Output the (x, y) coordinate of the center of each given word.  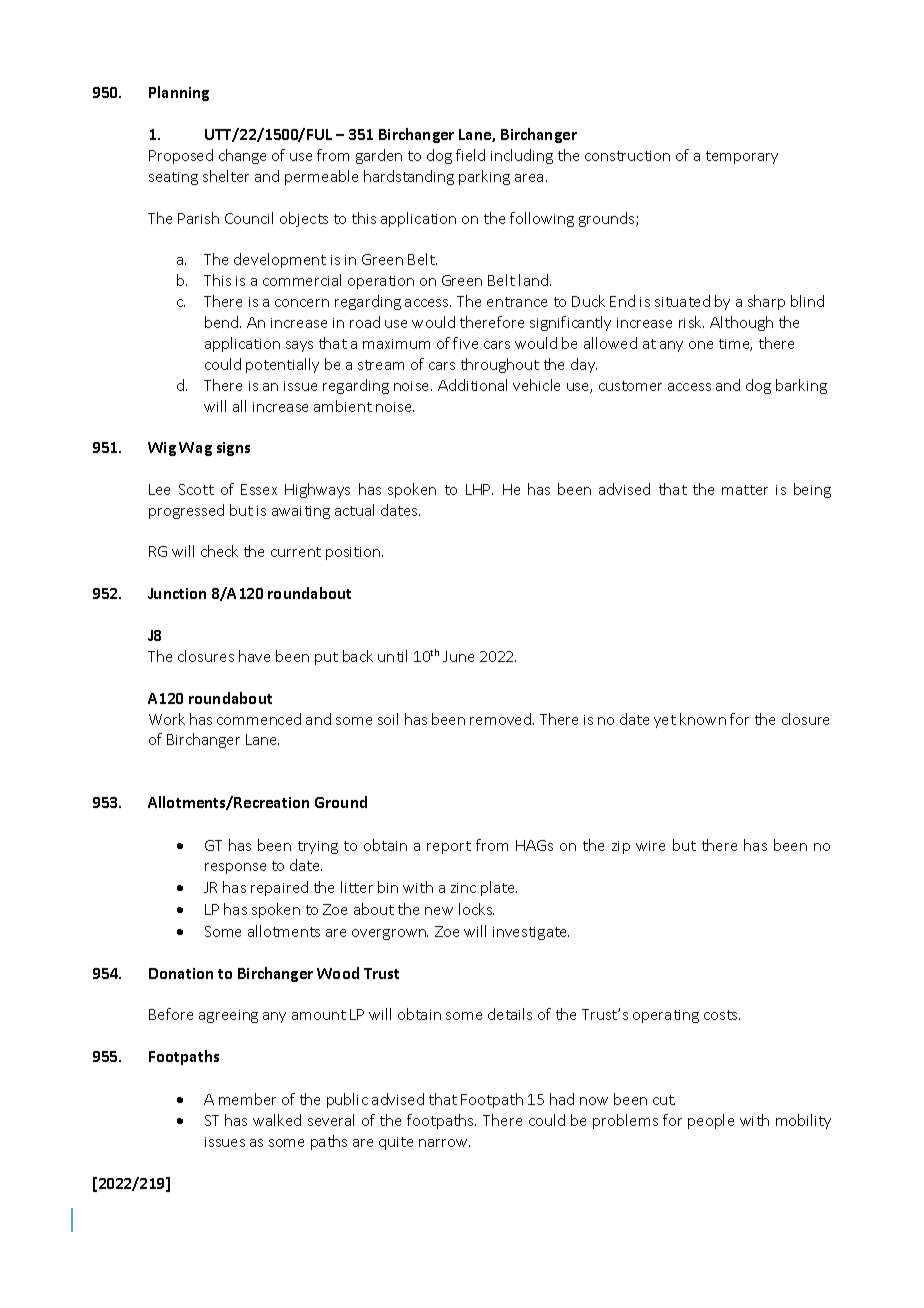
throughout (500, 365)
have (254, 656)
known (703, 719)
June (458, 656)
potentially (282, 365)
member (247, 1099)
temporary (742, 157)
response (235, 868)
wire (650, 846)
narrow (444, 1143)
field (470, 155)
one (701, 345)
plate (499, 888)
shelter (226, 176)
